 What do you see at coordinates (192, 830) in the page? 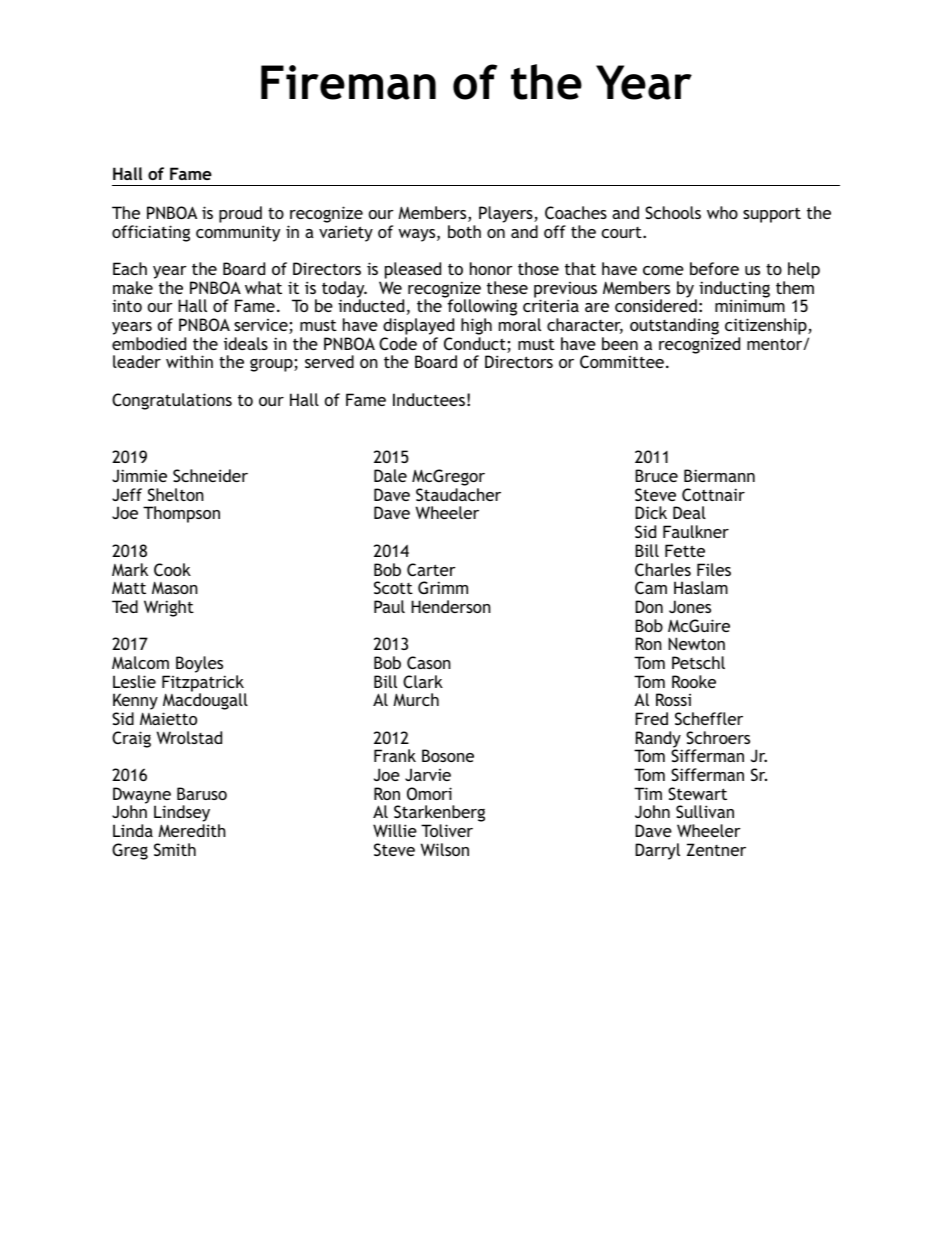
I see `Meredith` at bounding box center [192, 830].
